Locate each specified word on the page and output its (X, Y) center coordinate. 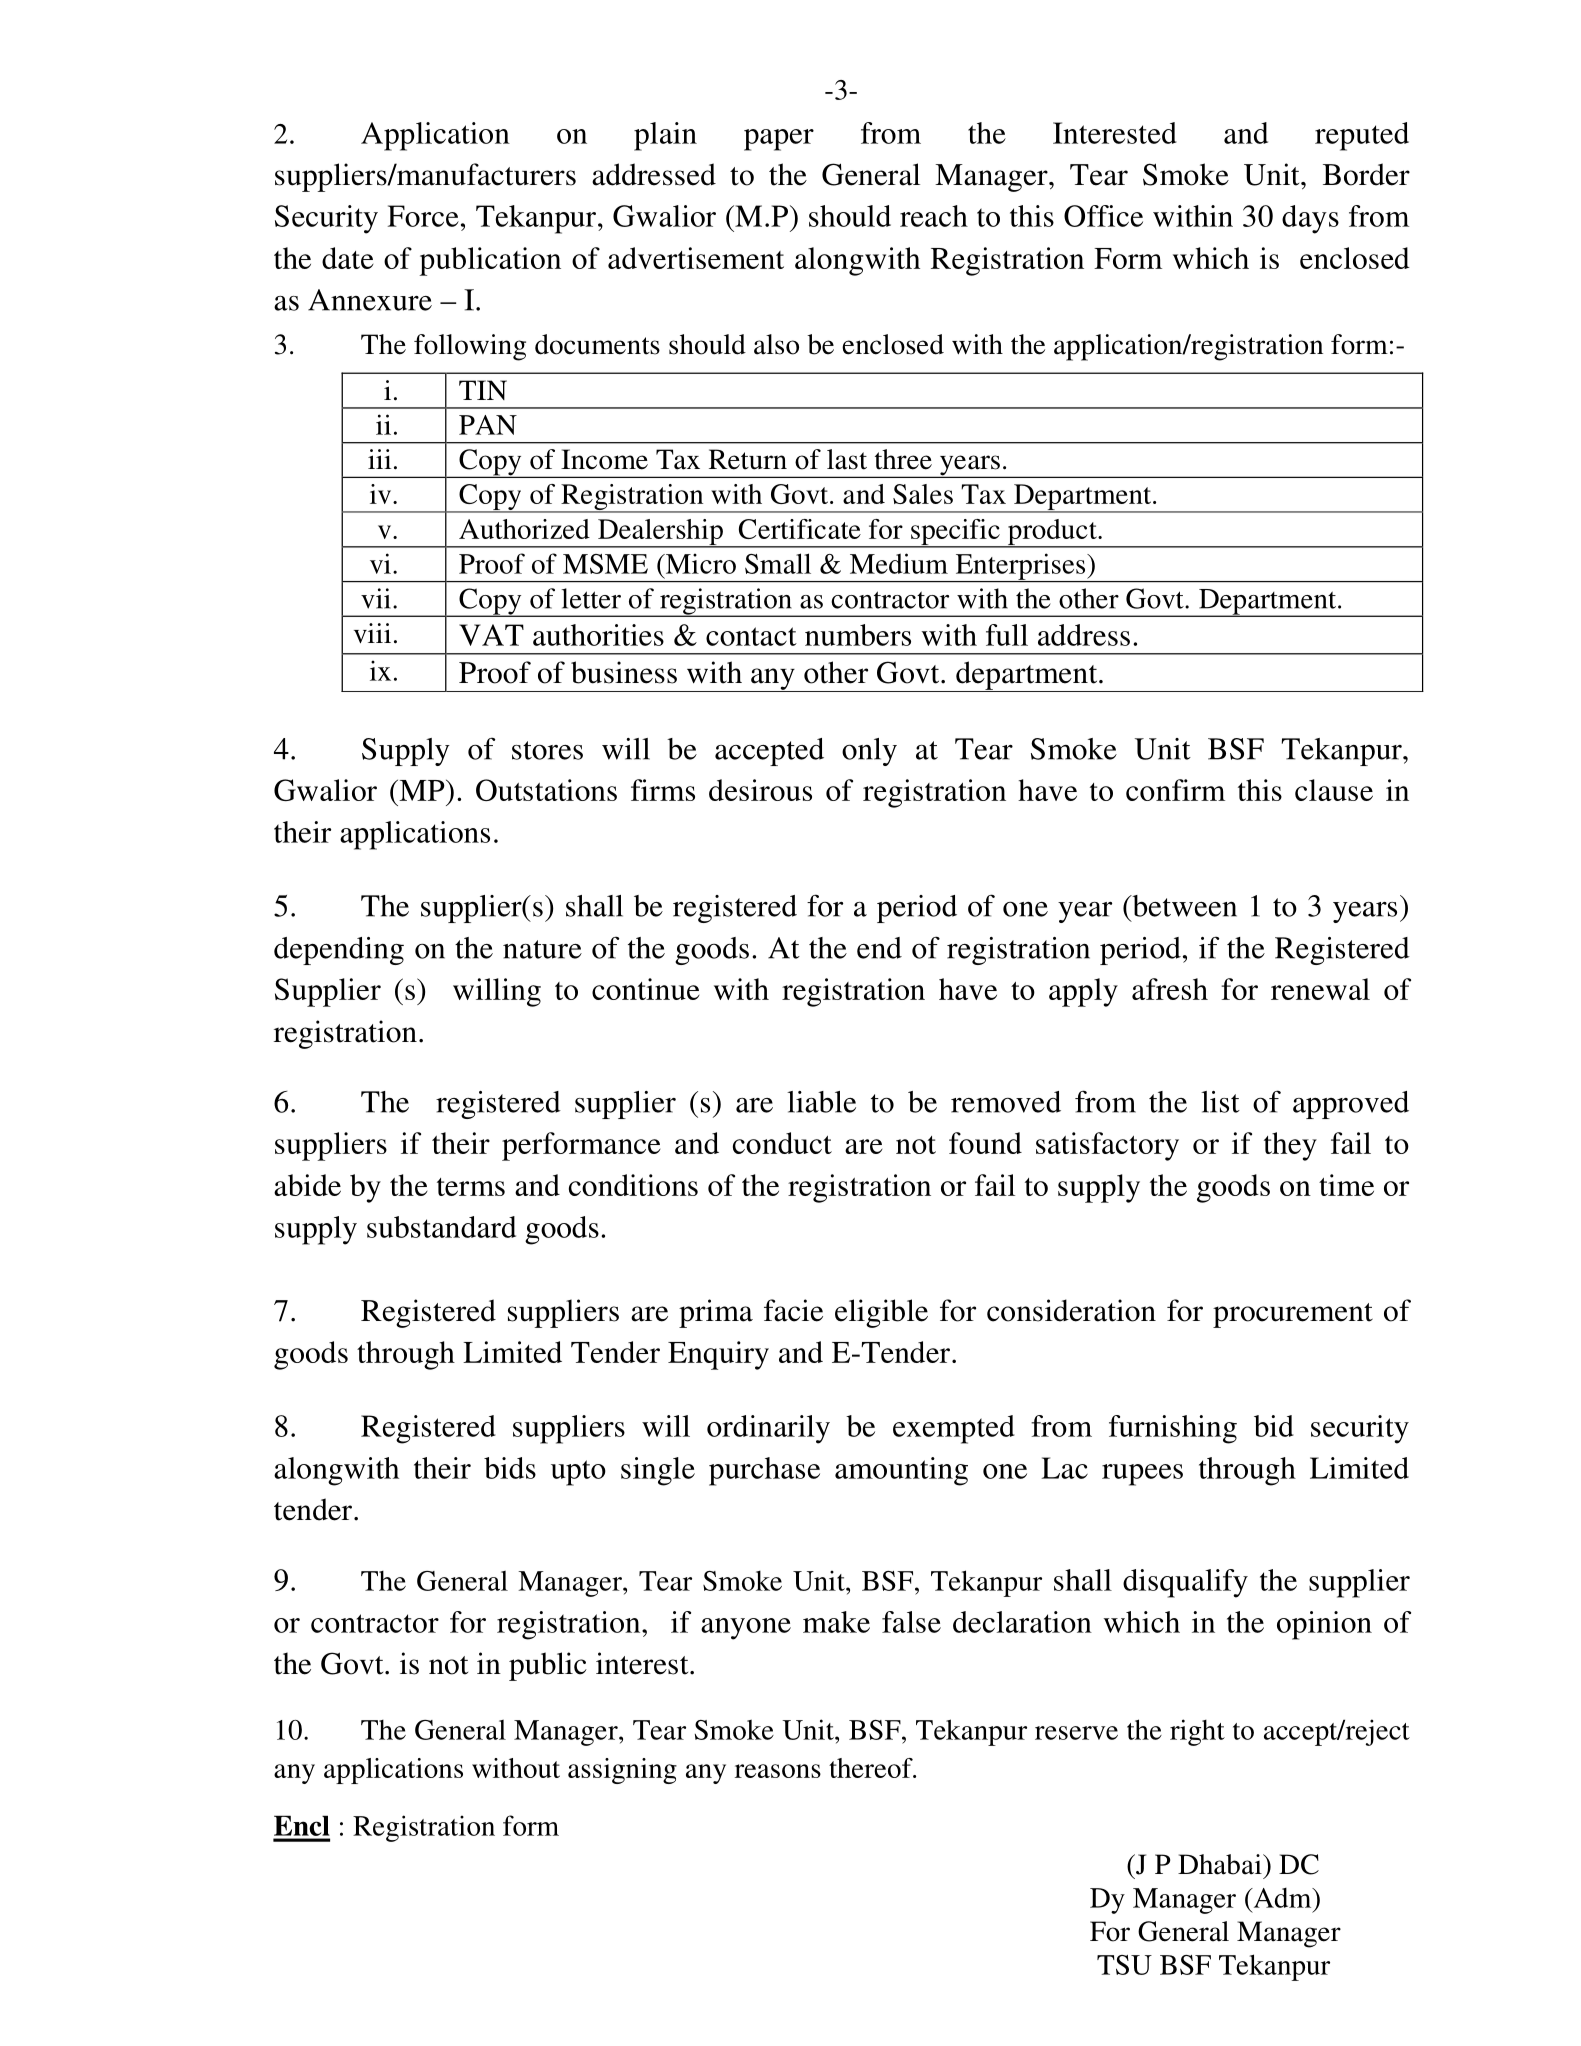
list (1220, 1102)
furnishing (1173, 1429)
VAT (491, 635)
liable (821, 1102)
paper (779, 140)
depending (339, 951)
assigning (622, 1771)
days (1310, 219)
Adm (1282, 1898)
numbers (858, 635)
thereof (872, 1768)
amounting (901, 1471)
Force (423, 216)
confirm (1175, 790)
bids (510, 1468)
